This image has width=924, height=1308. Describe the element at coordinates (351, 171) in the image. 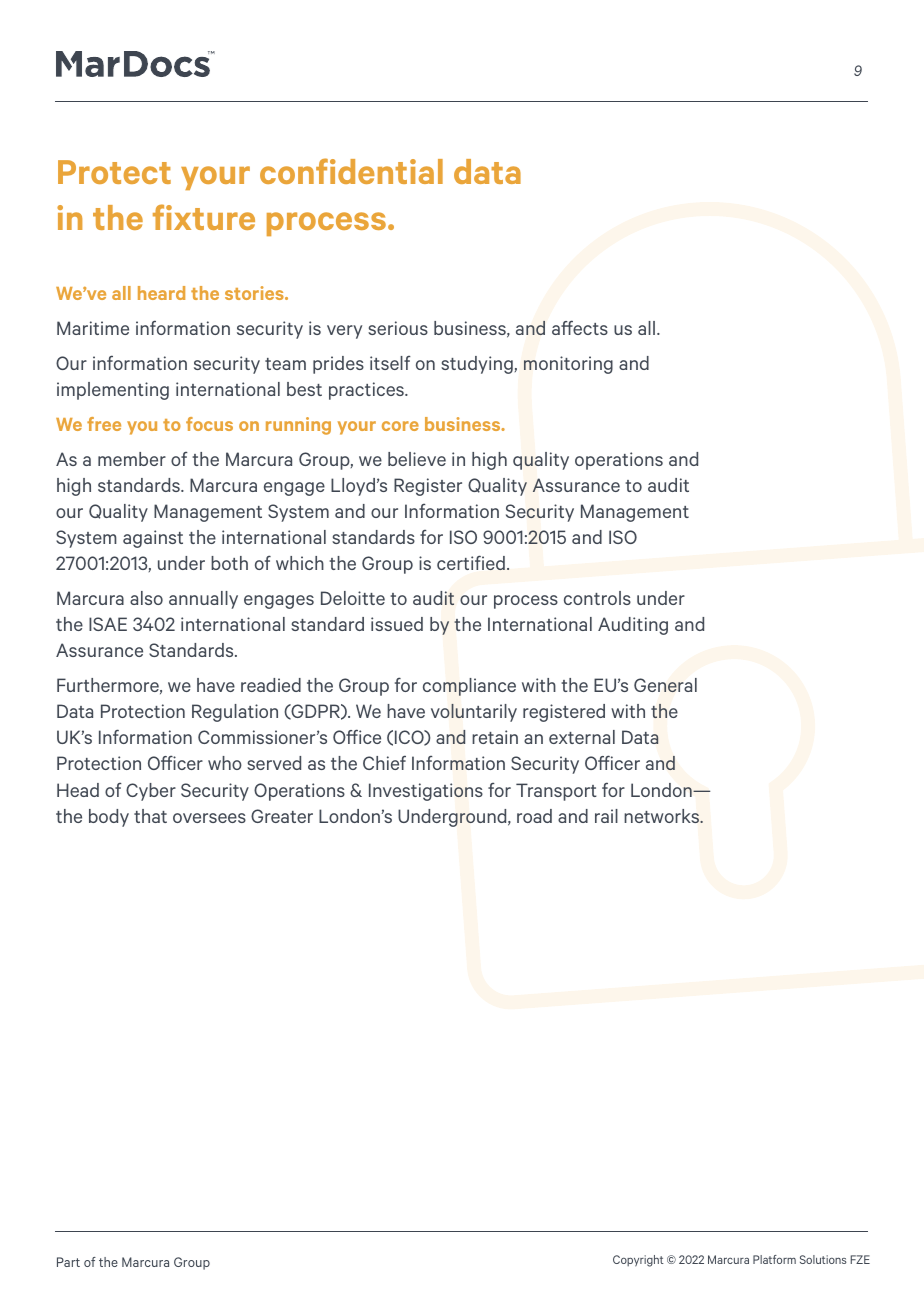

I see `confidential` at that location.
